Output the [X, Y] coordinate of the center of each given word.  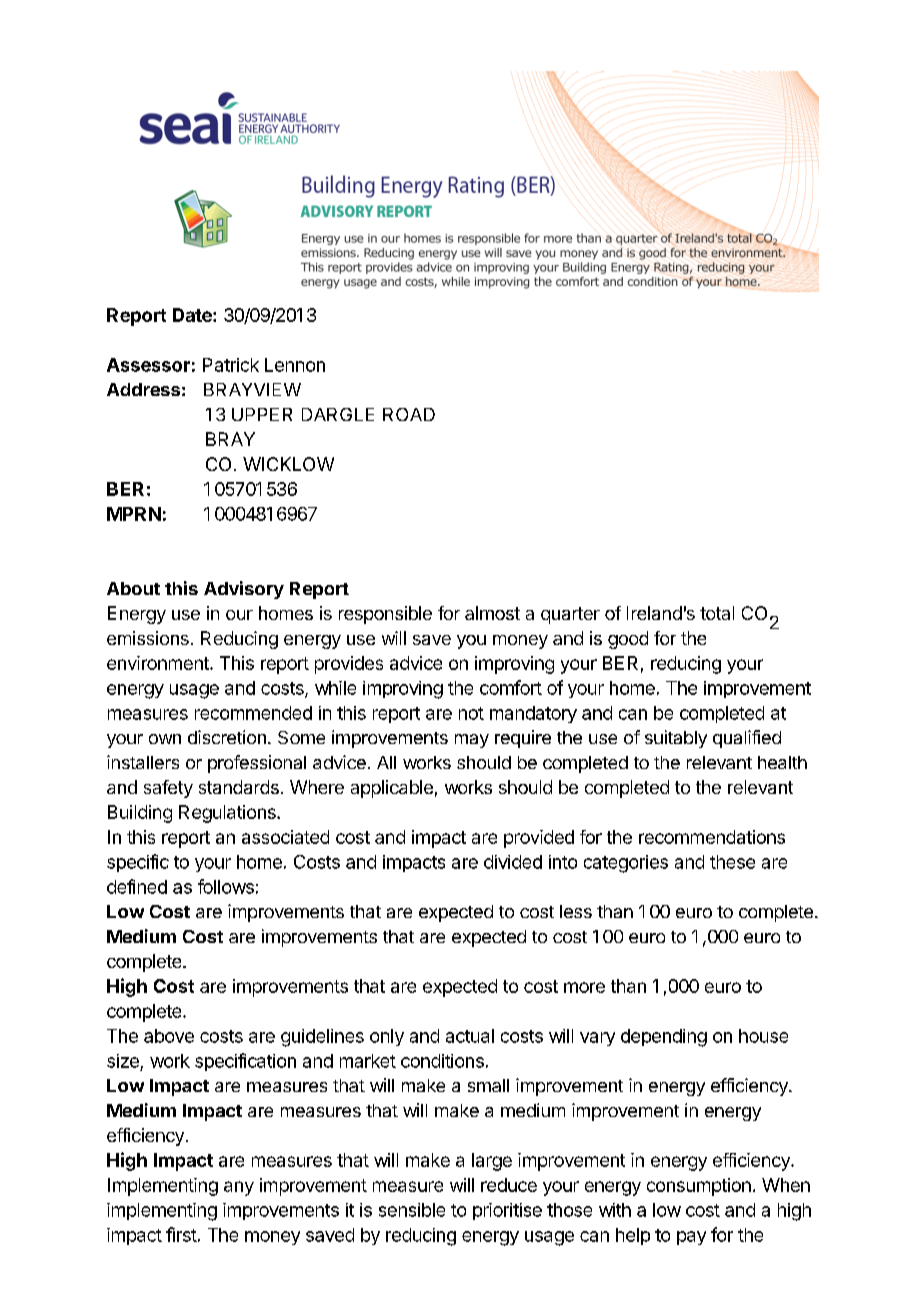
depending [664, 1038]
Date [193, 315]
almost [492, 613]
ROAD [409, 414]
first [181, 1234]
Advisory [244, 590]
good [628, 640]
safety [168, 789]
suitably [676, 739]
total [717, 613]
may [472, 741]
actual [470, 1036]
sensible [412, 1210]
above [169, 1036]
